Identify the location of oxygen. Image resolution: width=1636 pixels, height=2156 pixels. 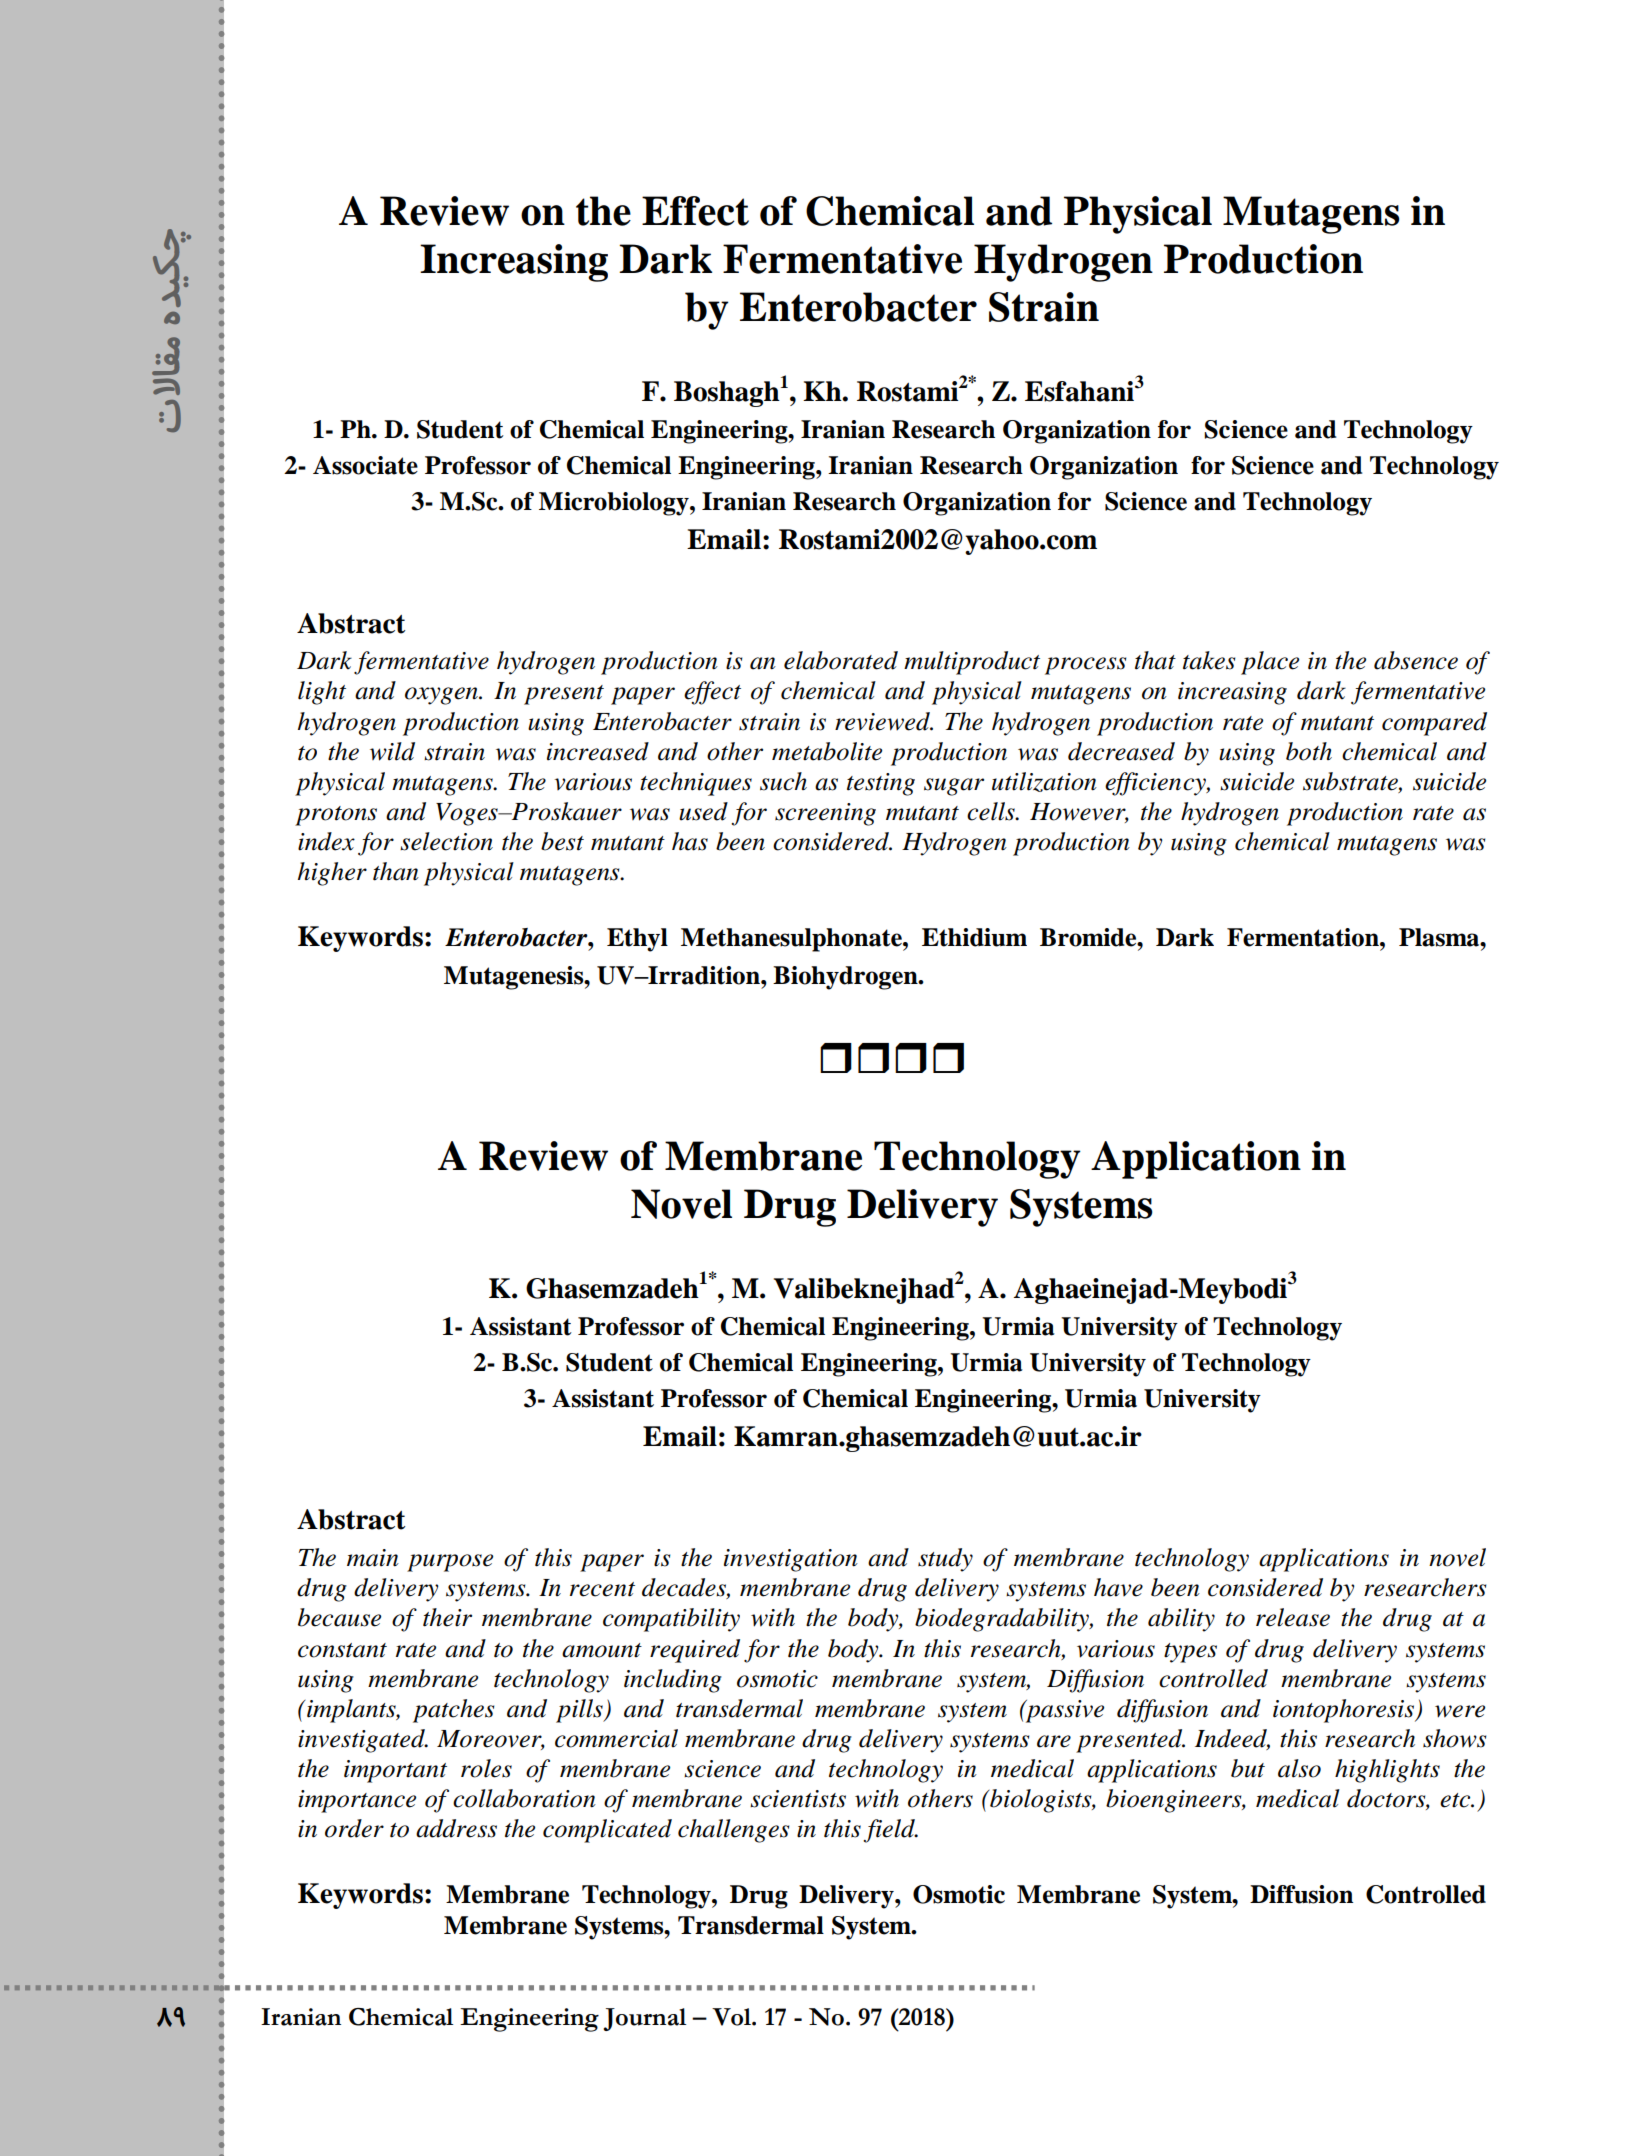
(442, 696).
